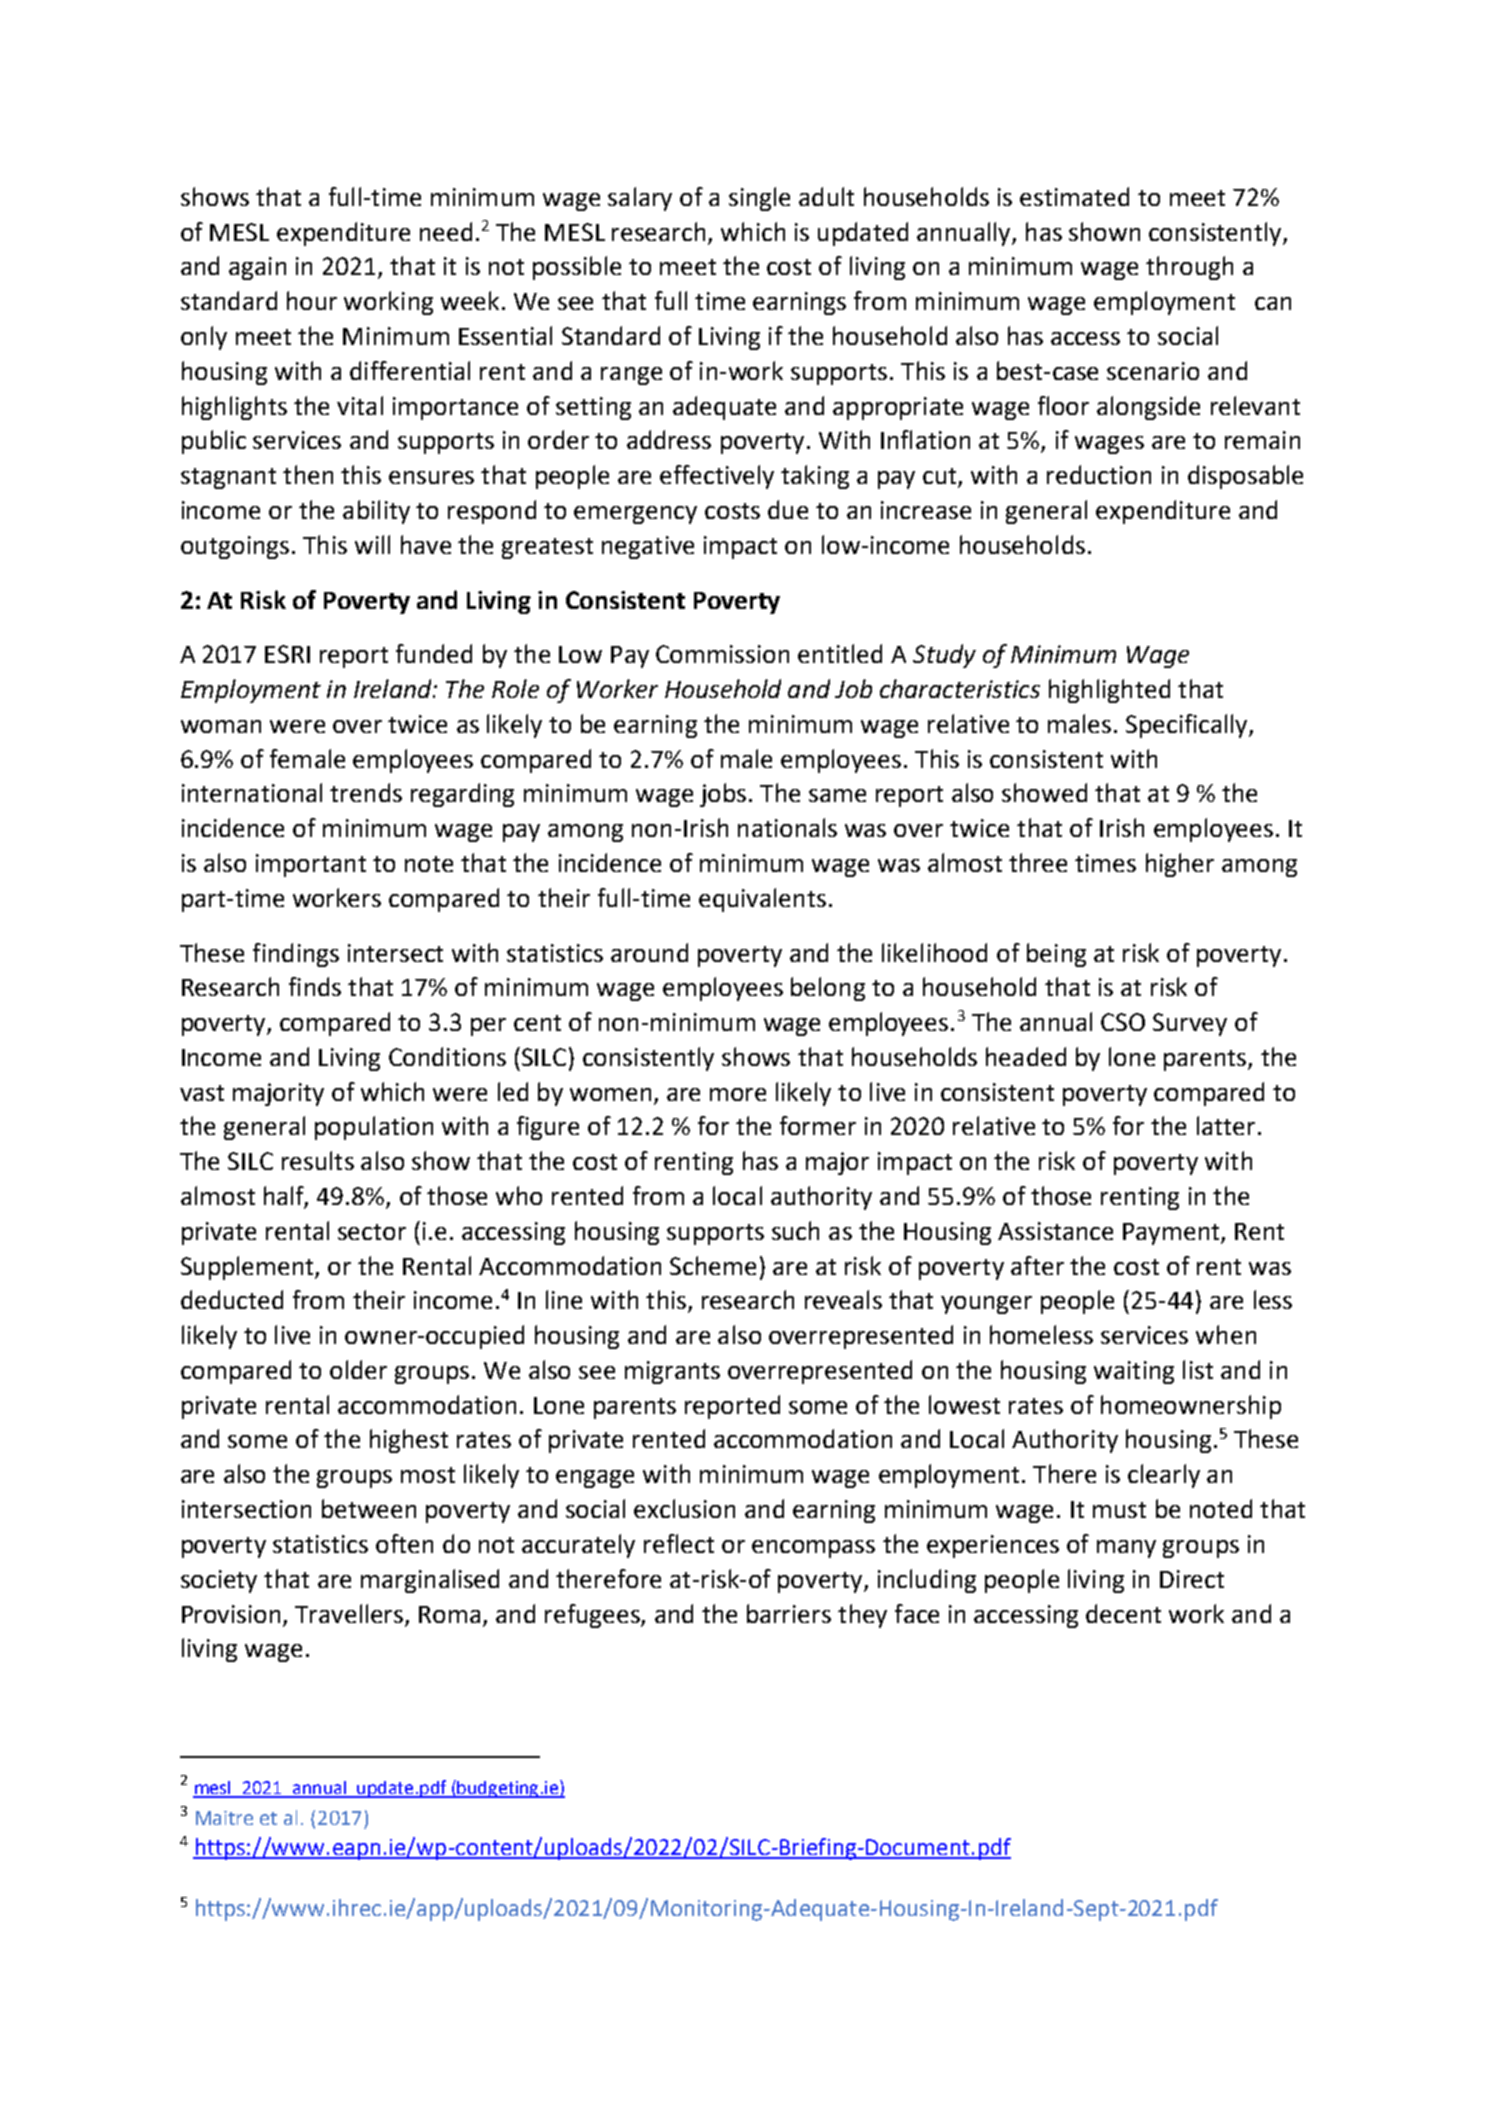  I want to click on single, so click(759, 199).
